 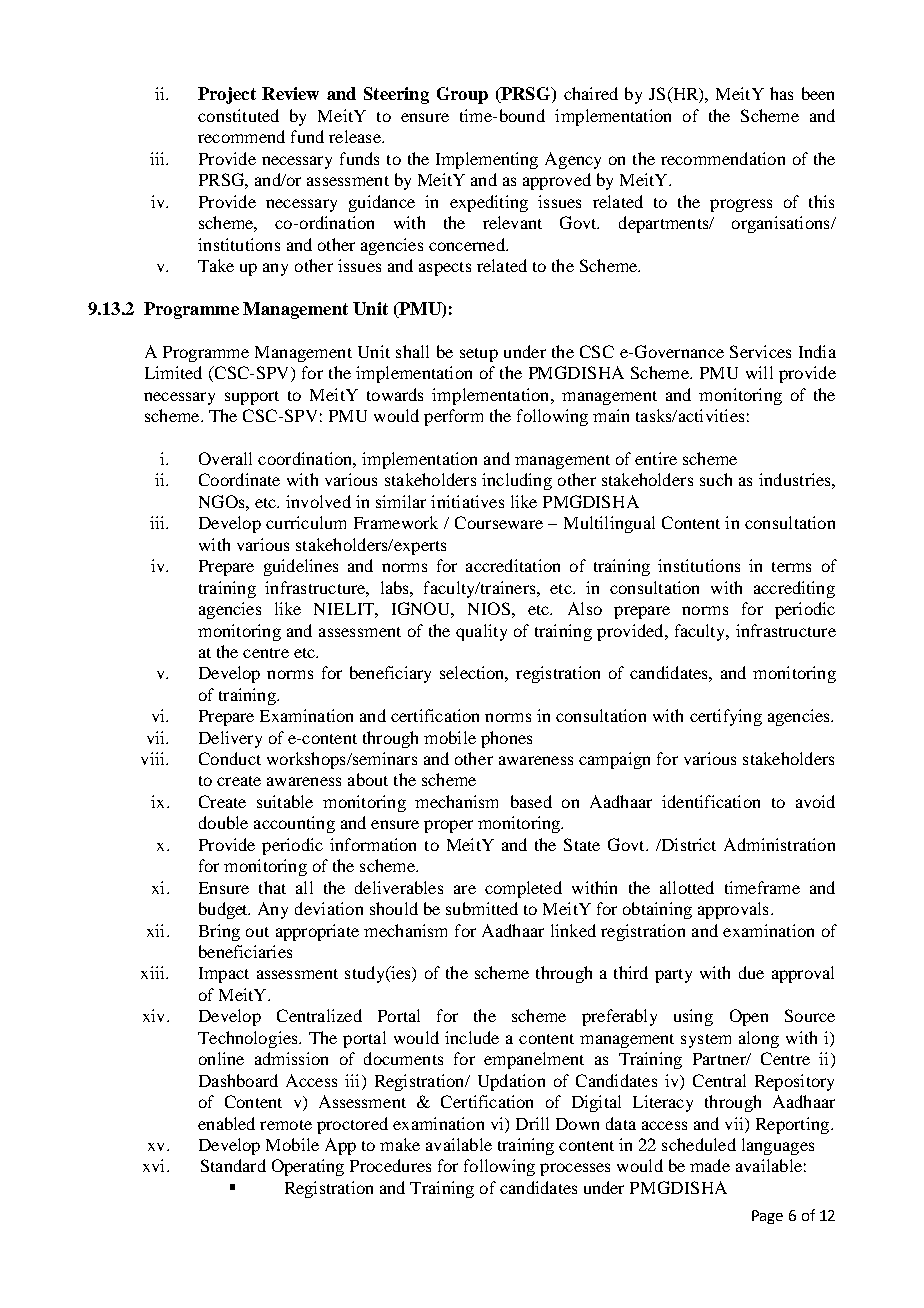 I want to click on budget, so click(x=224, y=910).
